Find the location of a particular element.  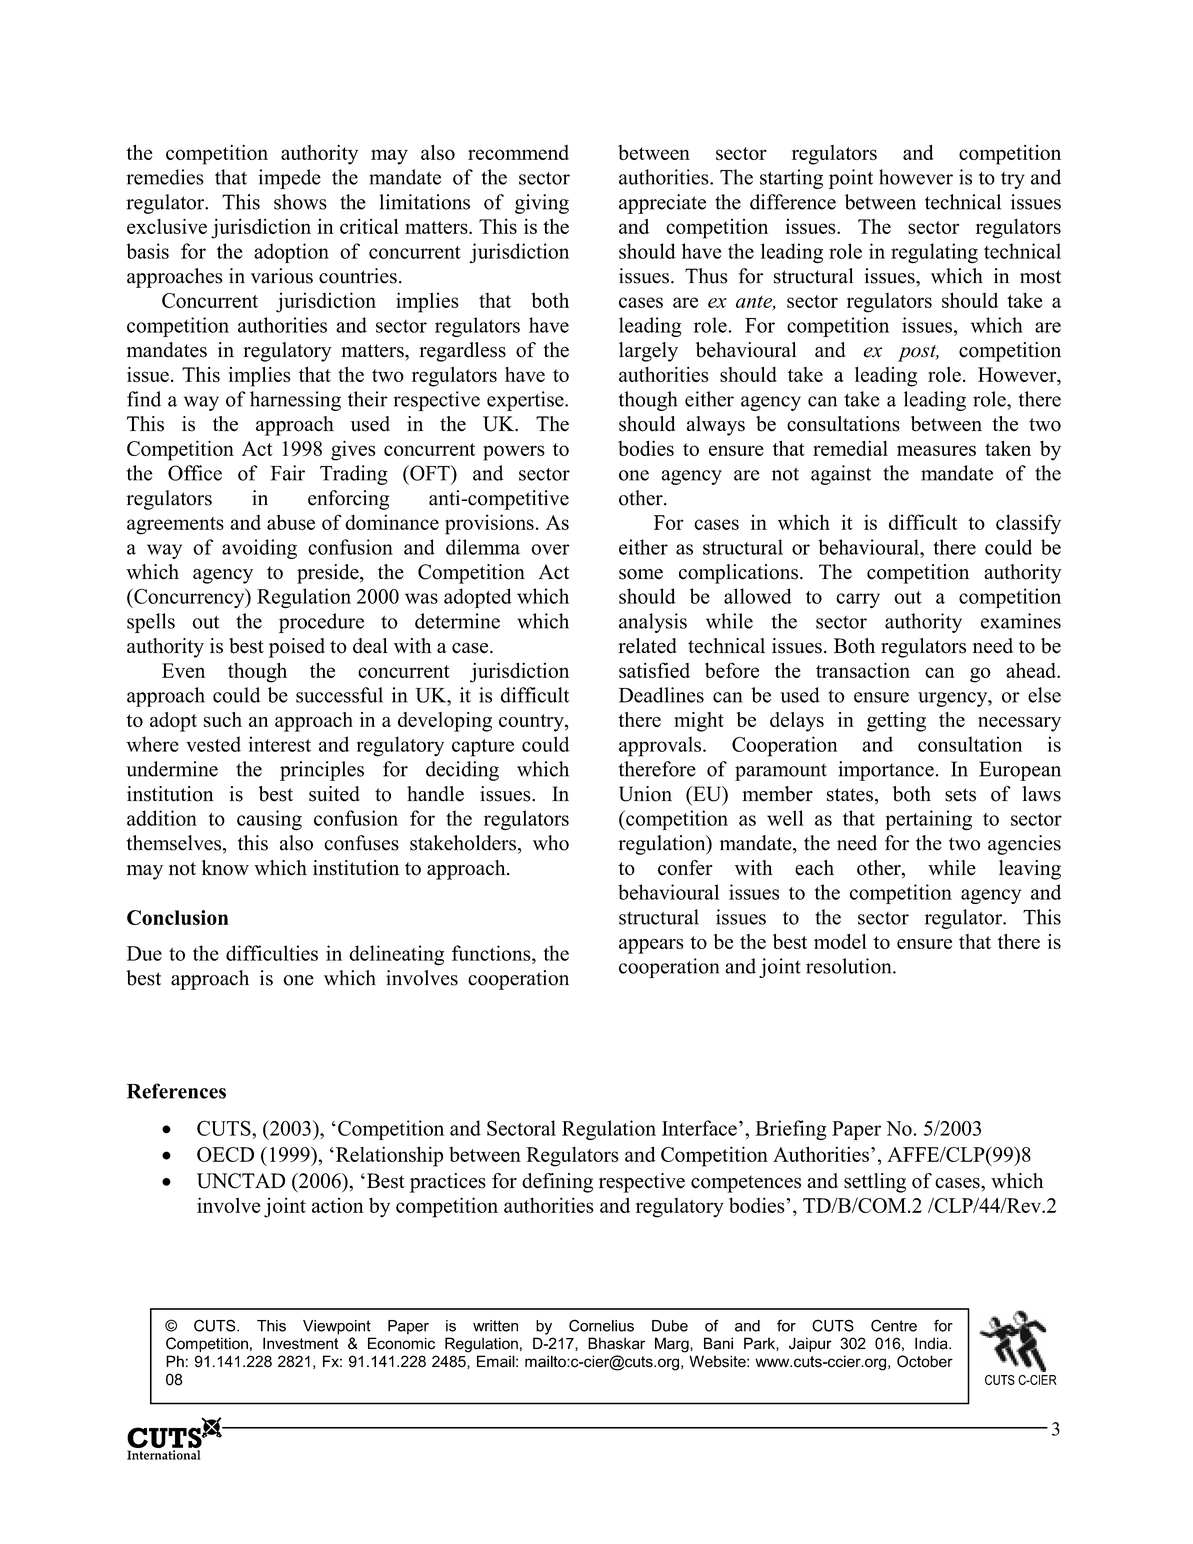

impede is located at coordinates (289, 179).
